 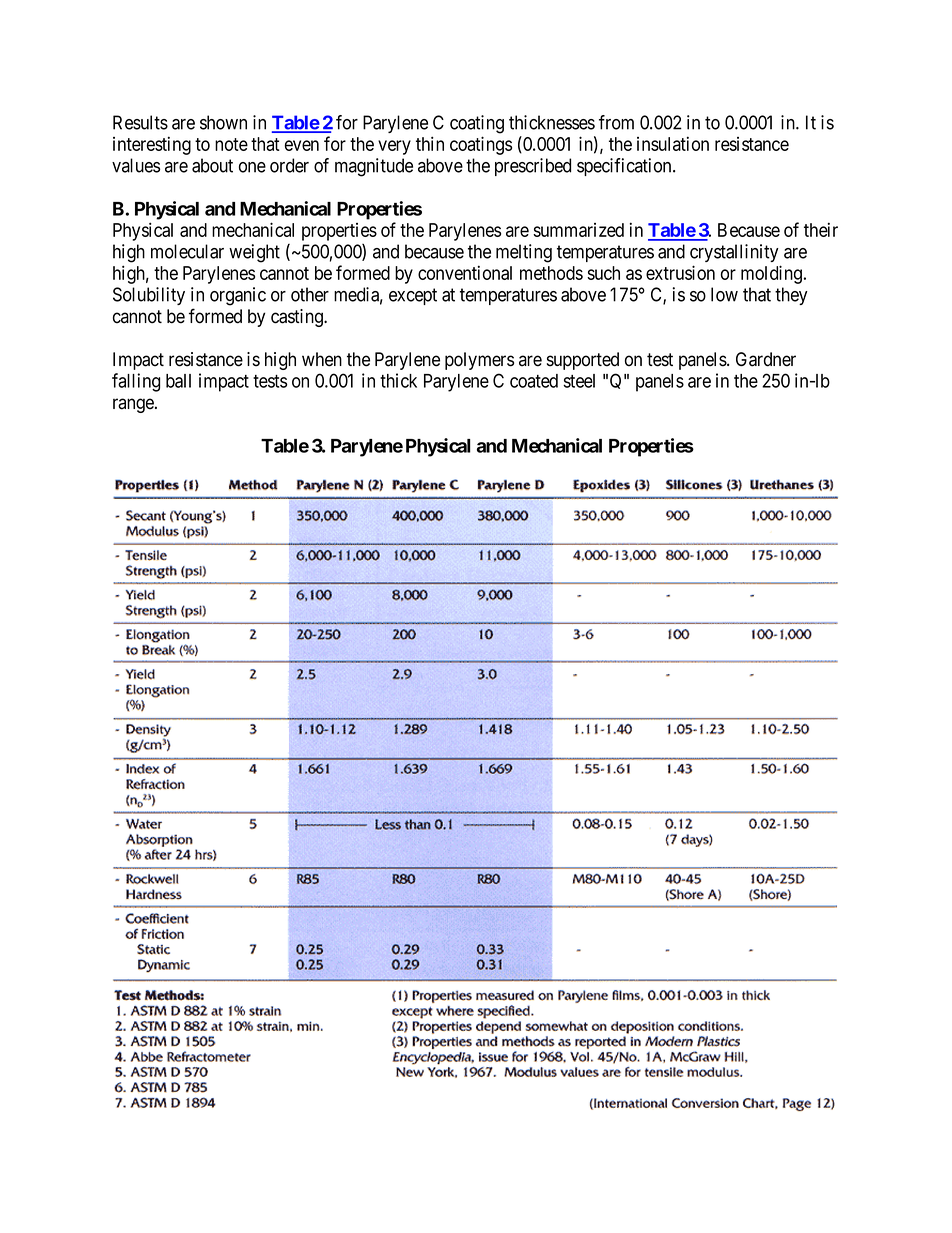 I want to click on ball, so click(x=178, y=381).
